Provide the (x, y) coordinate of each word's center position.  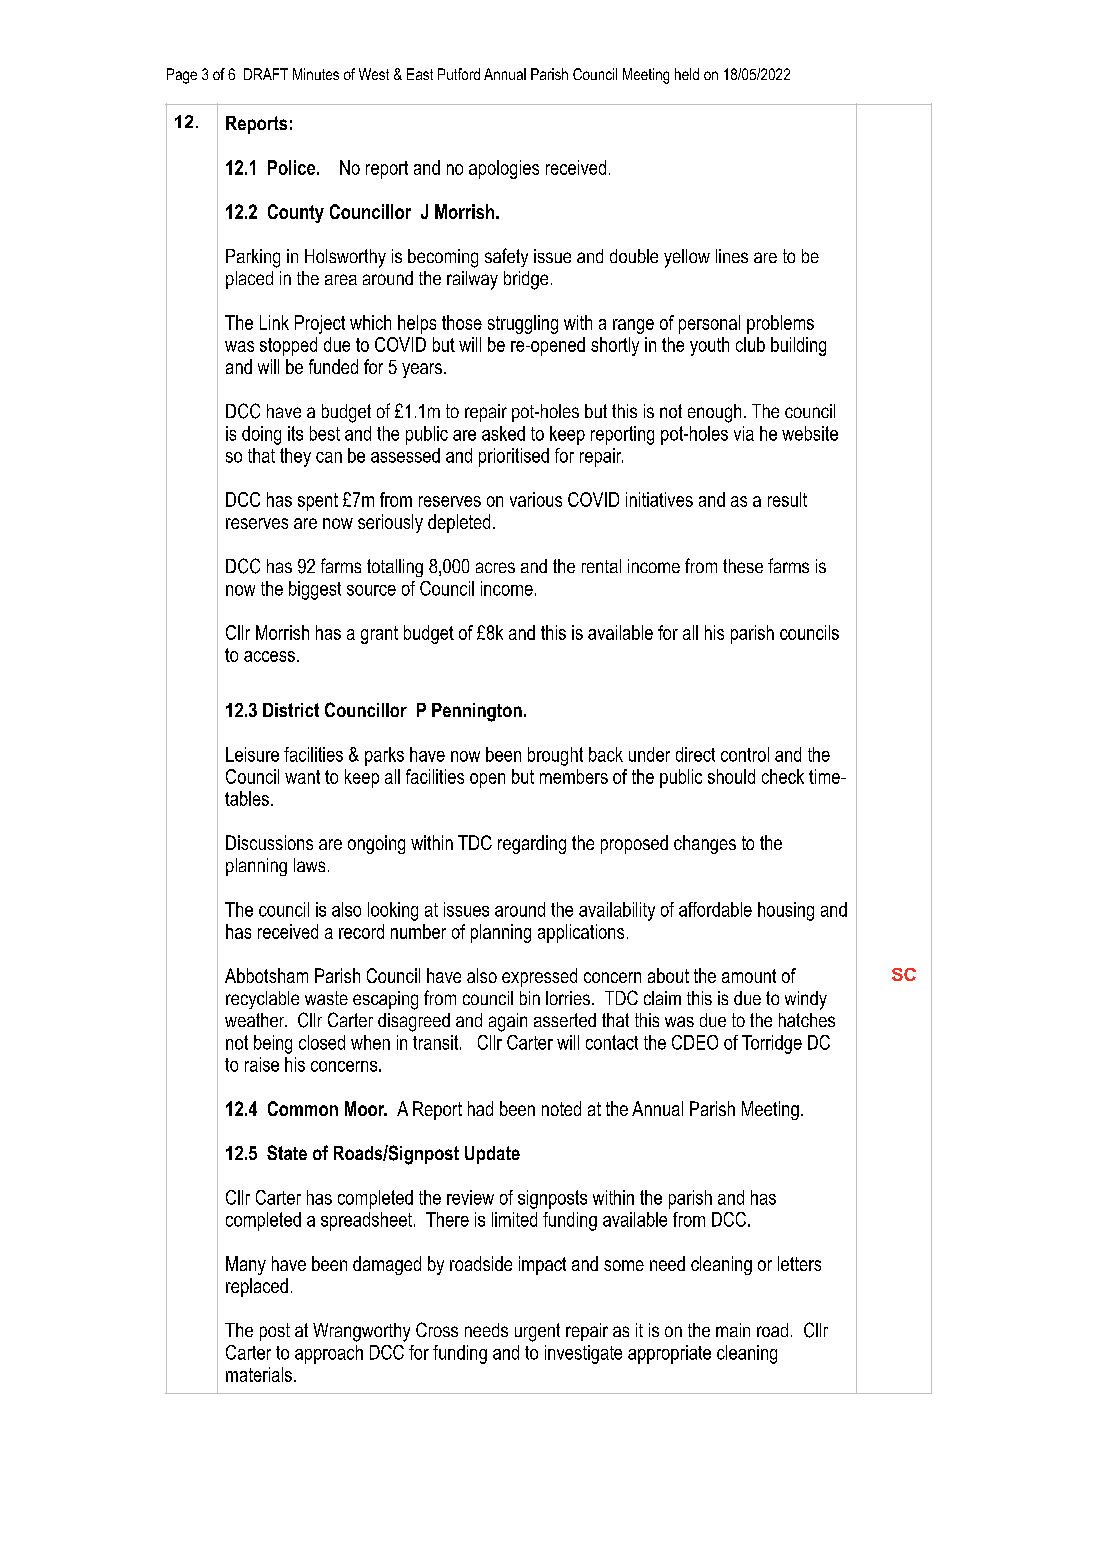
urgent (537, 1332)
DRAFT (266, 74)
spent (318, 502)
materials (259, 1374)
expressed (539, 977)
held (687, 74)
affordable (715, 909)
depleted (459, 523)
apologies (504, 169)
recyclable (262, 1000)
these (743, 566)
